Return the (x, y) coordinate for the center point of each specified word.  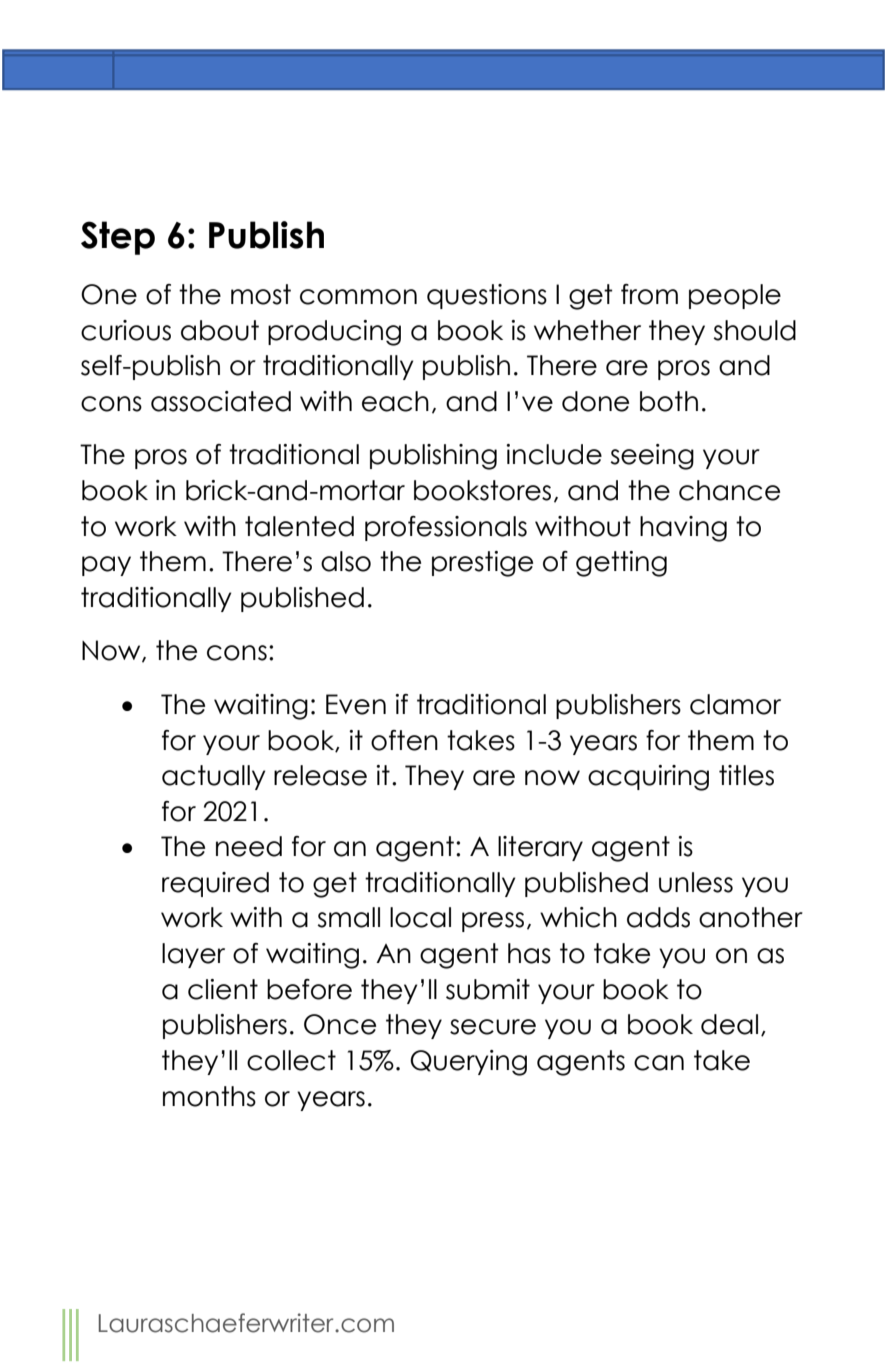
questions (487, 296)
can (659, 1063)
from (649, 294)
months (209, 1096)
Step (118, 238)
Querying (468, 1063)
